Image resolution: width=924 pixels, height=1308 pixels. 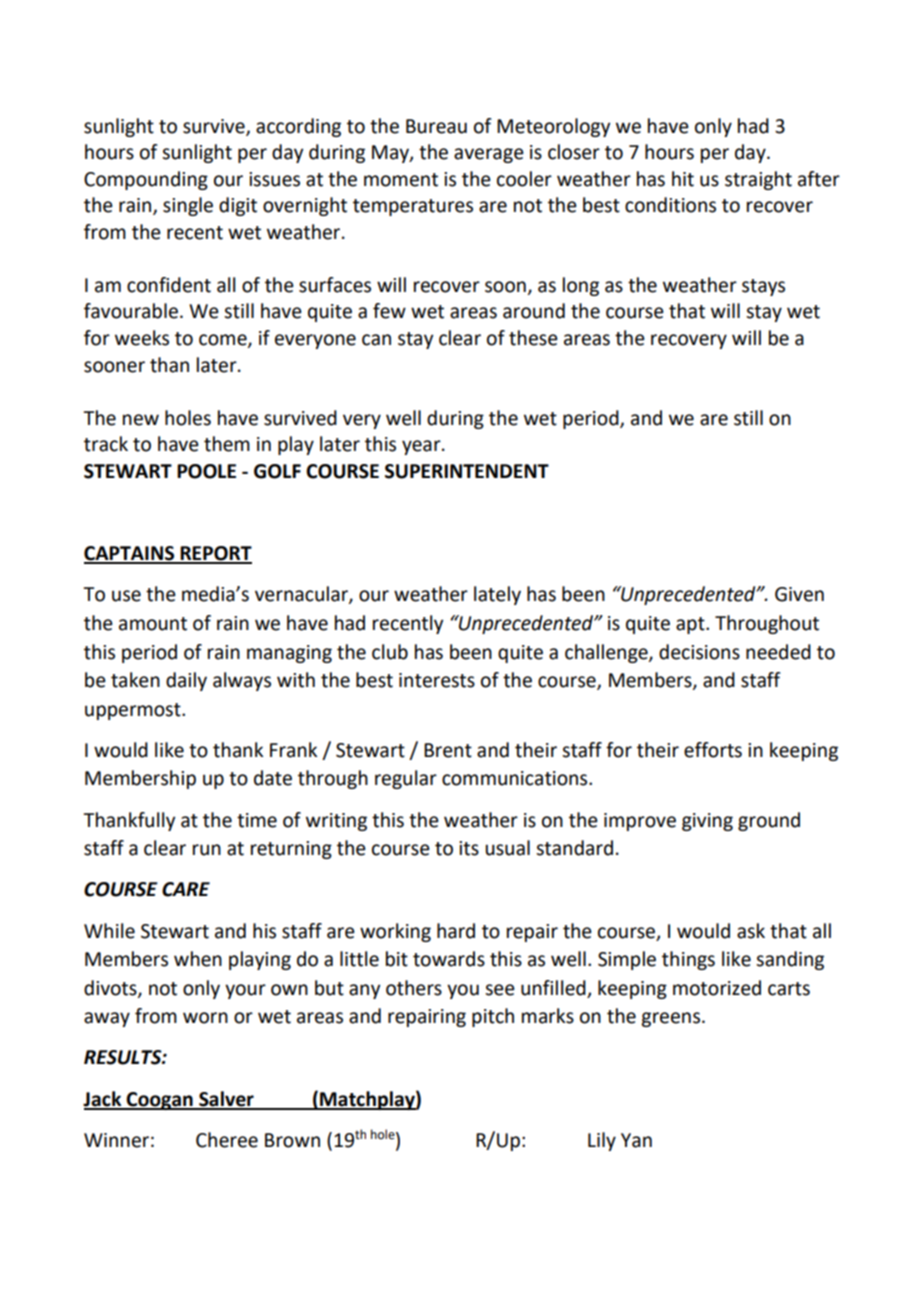 What do you see at coordinates (206, 471) in the screenshot?
I see `POOLE` at bounding box center [206, 471].
